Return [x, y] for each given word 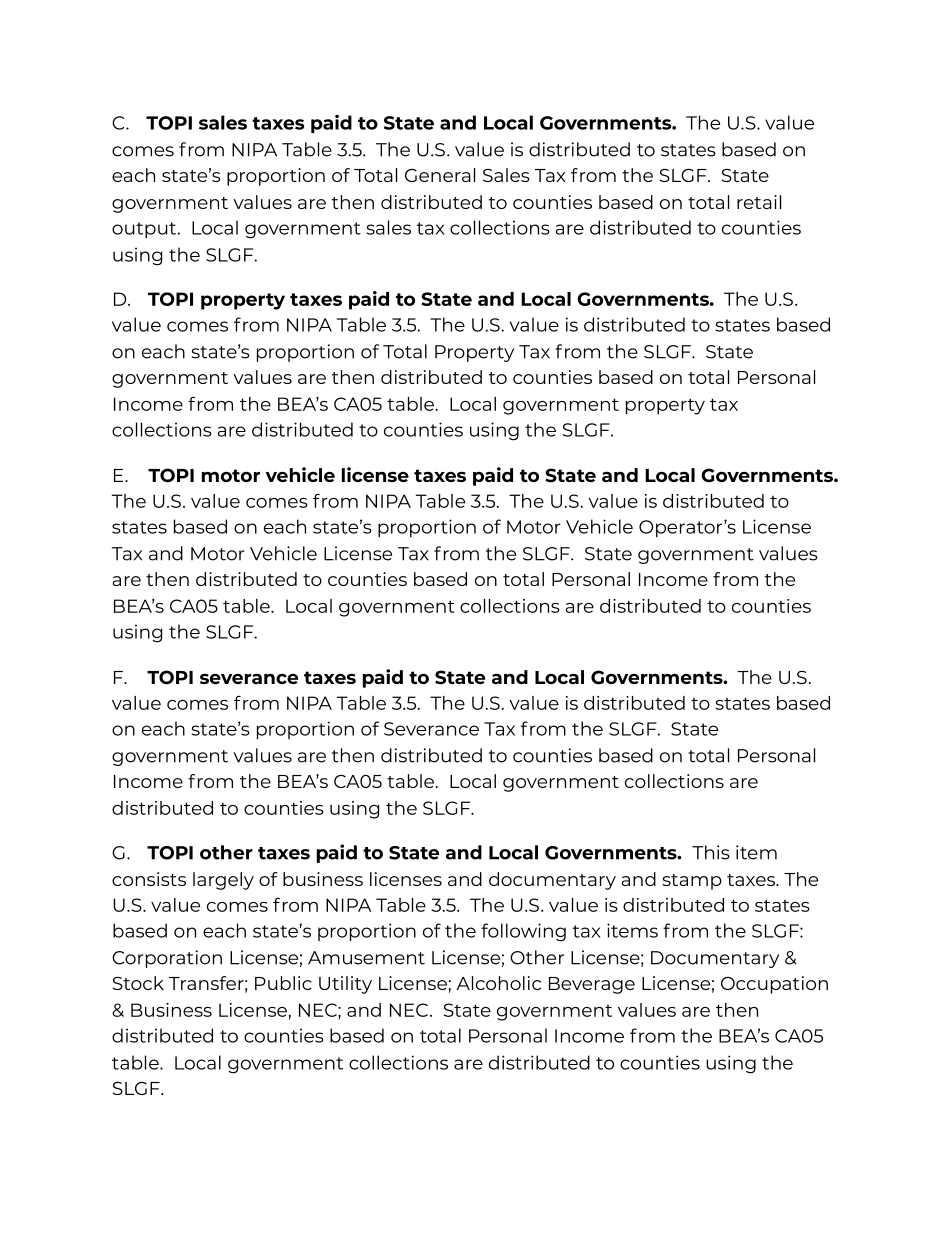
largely [223, 881]
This [711, 852]
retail [759, 202]
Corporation [167, 959]
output [145, 230]
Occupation [774, 985]
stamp [692, 882]
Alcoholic [498, 983]
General [440, 175]
